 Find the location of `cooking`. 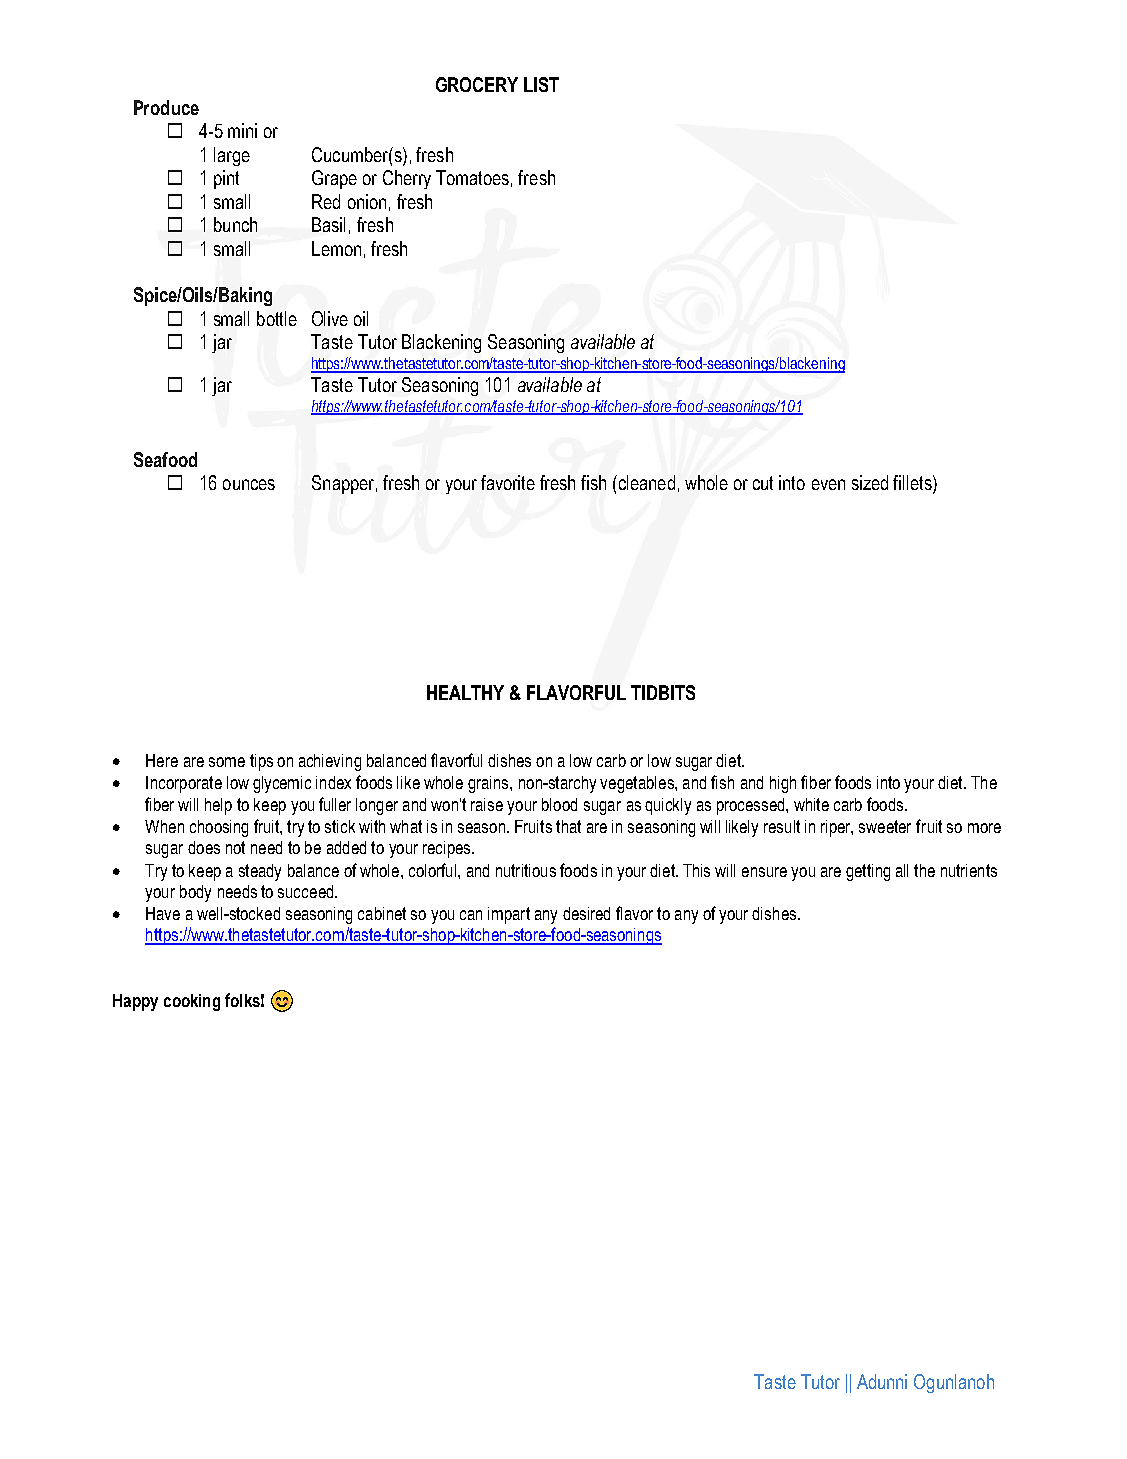

cooking is located at coordinates (192, 1002).
